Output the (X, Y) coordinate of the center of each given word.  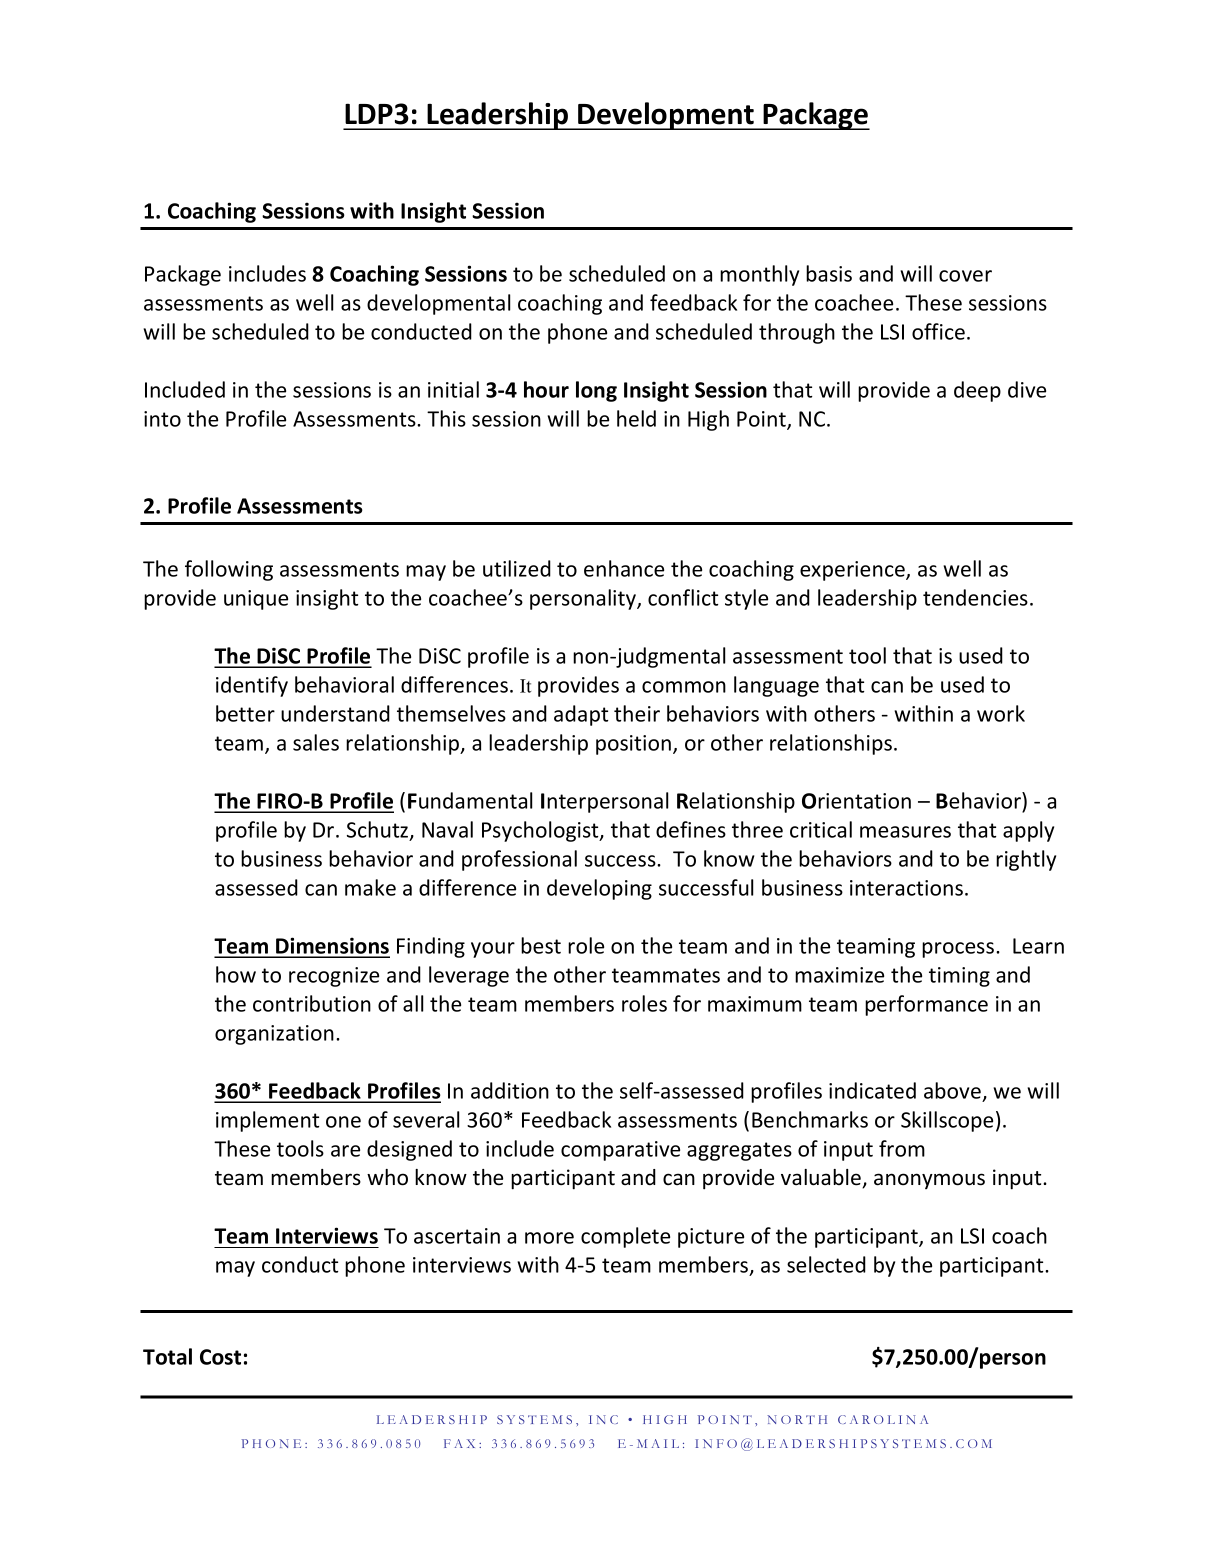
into (162, 419)
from (902, 1148)
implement (267, 1121)
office (938, 331)
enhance (624, 568)
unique (256, 600)
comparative (620, 1151)
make (370, 887)
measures (905, 832)
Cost (220, 1357)
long (596, 391)
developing (599, 889)
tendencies (975, 597)
